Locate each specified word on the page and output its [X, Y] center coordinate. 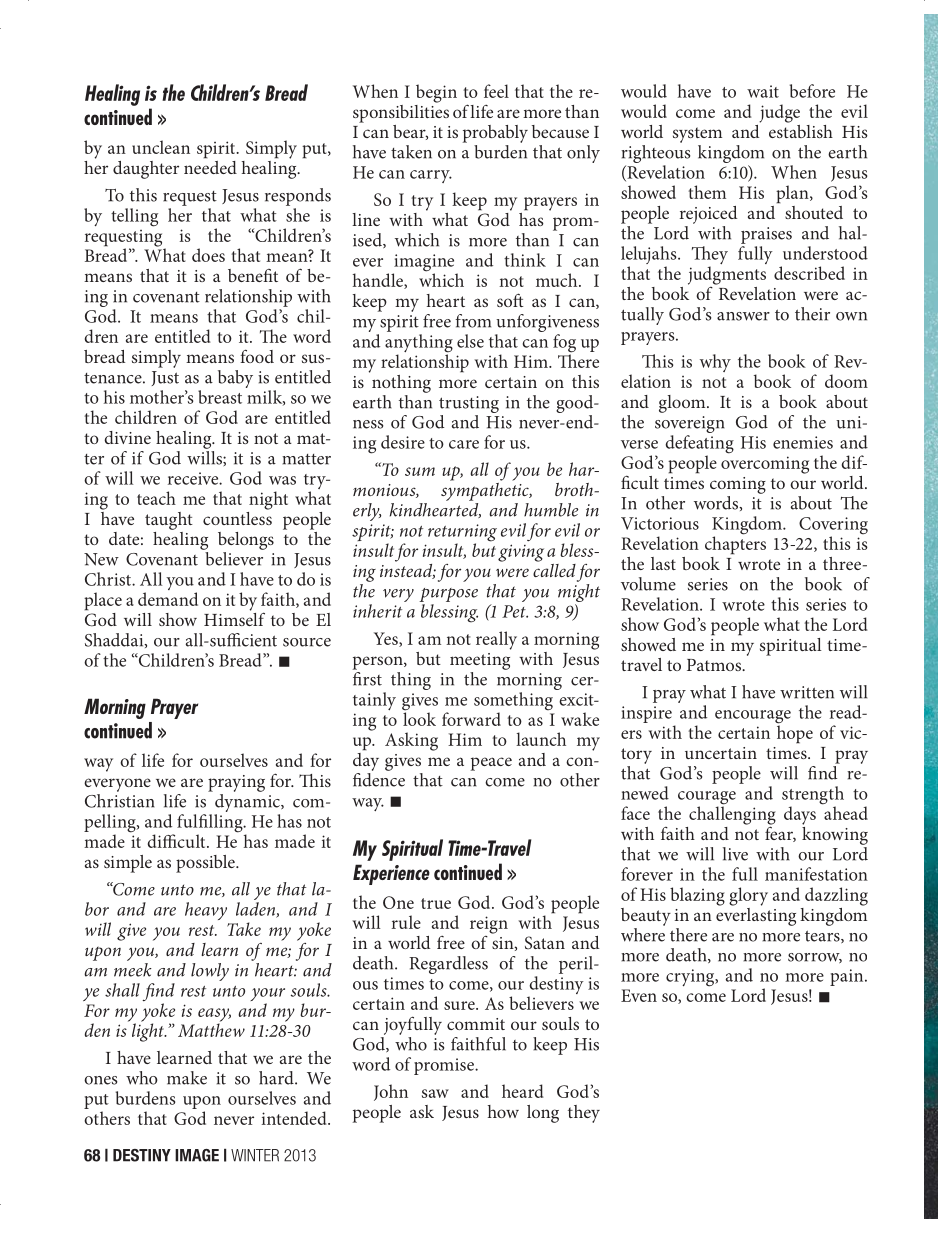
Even [639, 995]
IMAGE [197, 1155]
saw [435, 1093]
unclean [161, 147]
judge [779, 113]
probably [495, 134]
